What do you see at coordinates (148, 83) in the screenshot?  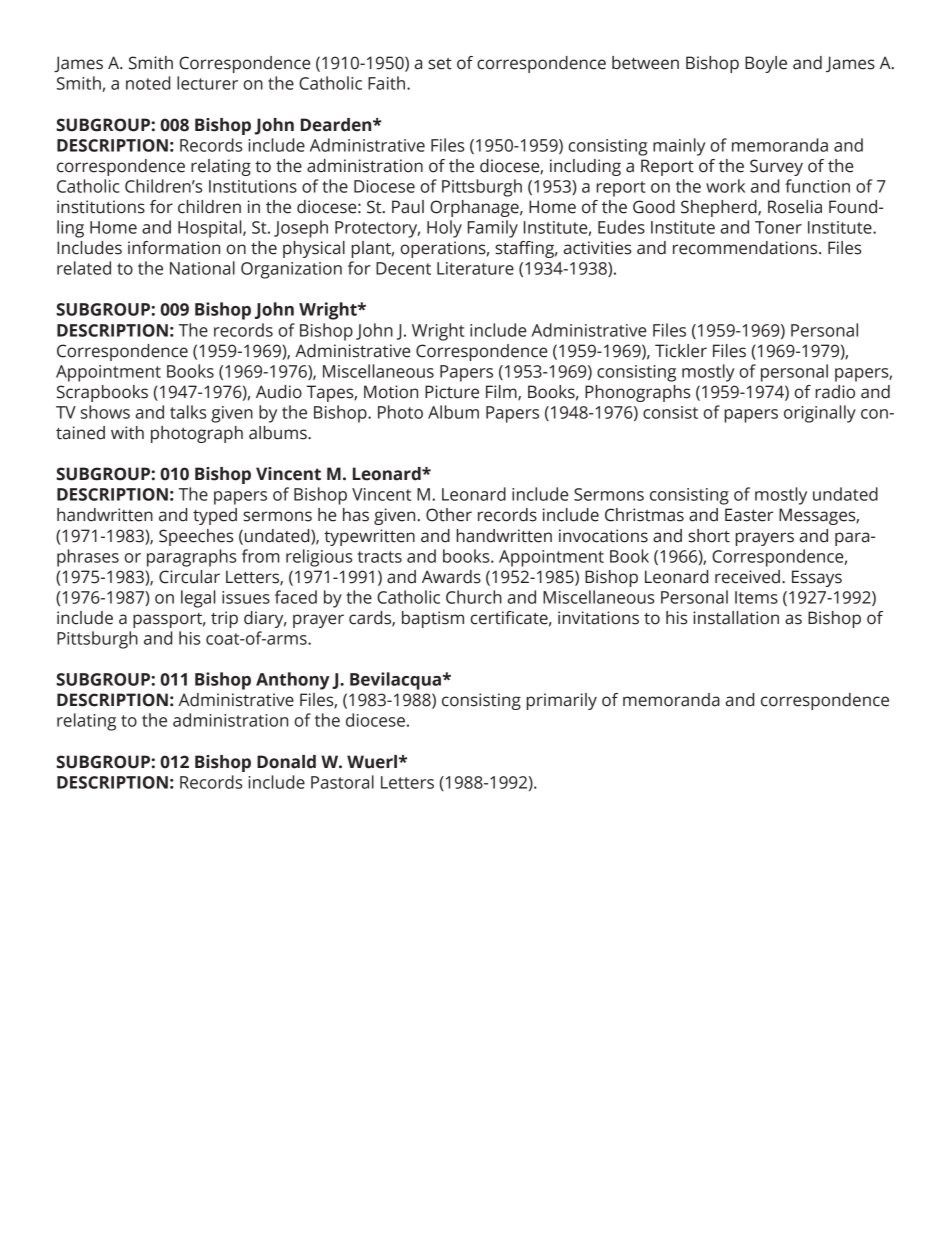 I see `noted` at bounding box center [148, 83].
